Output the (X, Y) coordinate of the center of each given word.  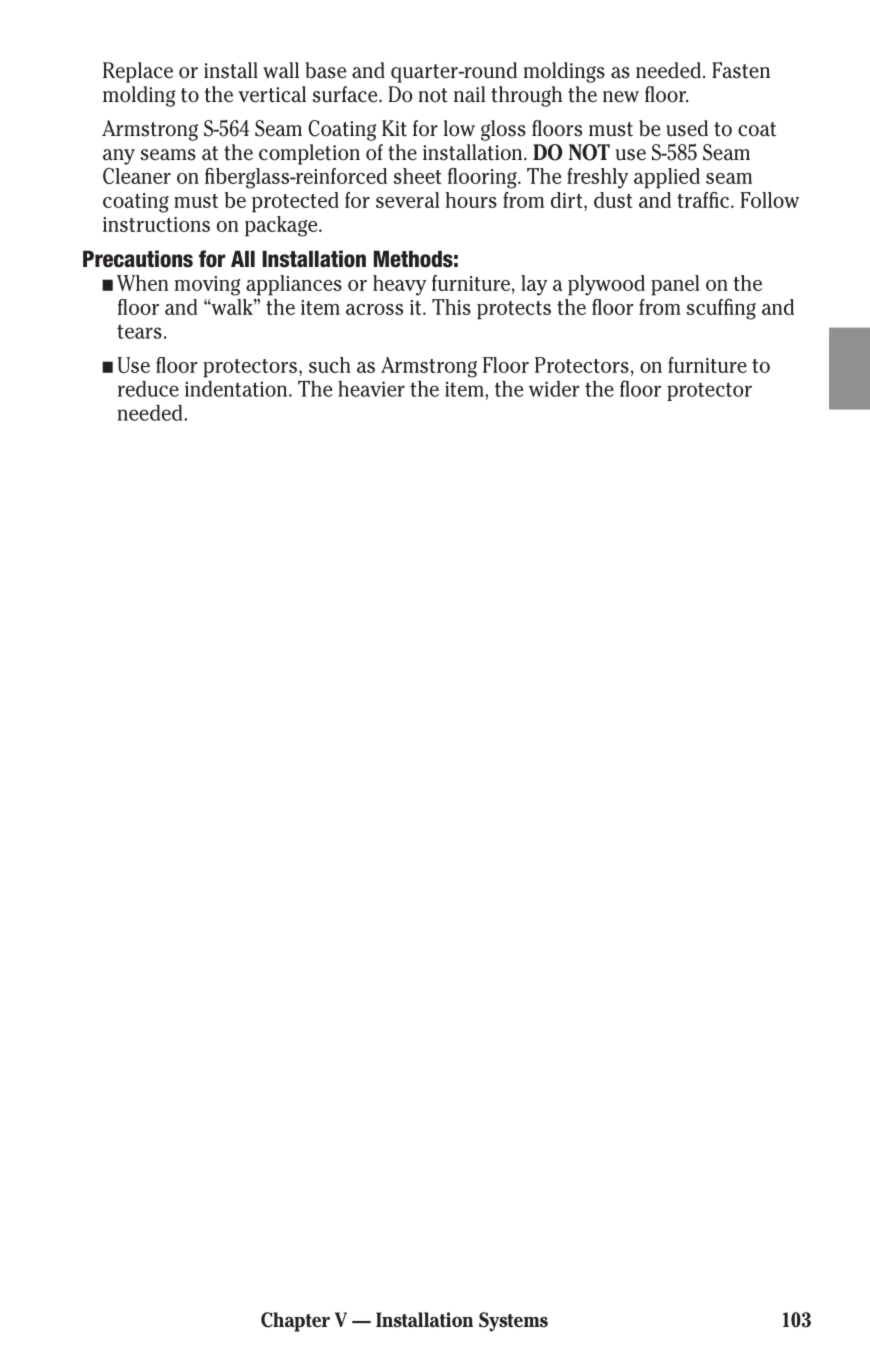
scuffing (721, 309)
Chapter (295, 1322)
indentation (237, 389)
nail (469, 94)
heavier (371, 389)
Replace (138, 72)
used (687, 128)
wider (554, 389)
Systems (513, 1322)
